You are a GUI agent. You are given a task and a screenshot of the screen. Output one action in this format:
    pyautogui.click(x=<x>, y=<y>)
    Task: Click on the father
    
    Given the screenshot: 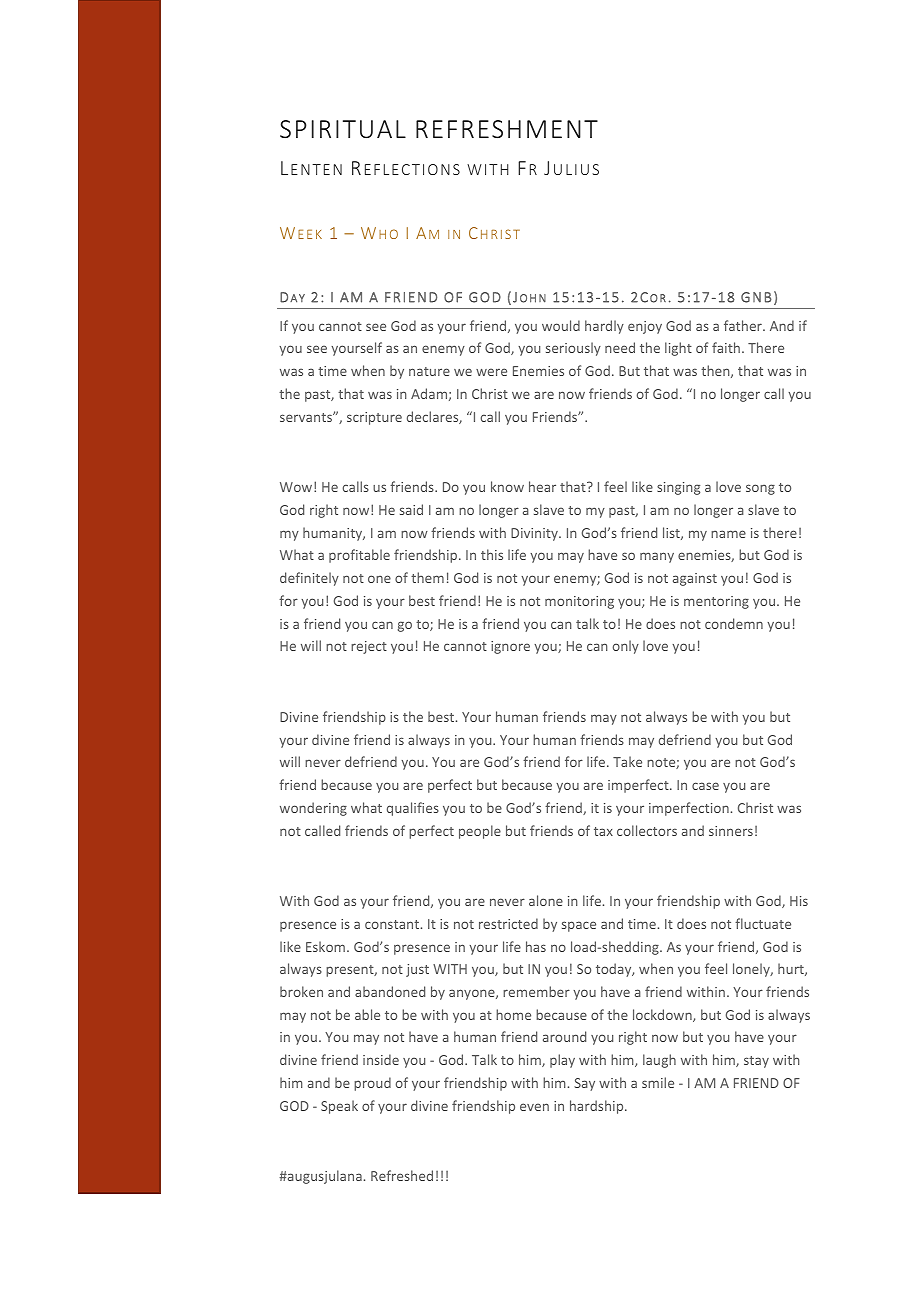 What is the action you would take?
    pyautogui.click(x=744, y=325)
